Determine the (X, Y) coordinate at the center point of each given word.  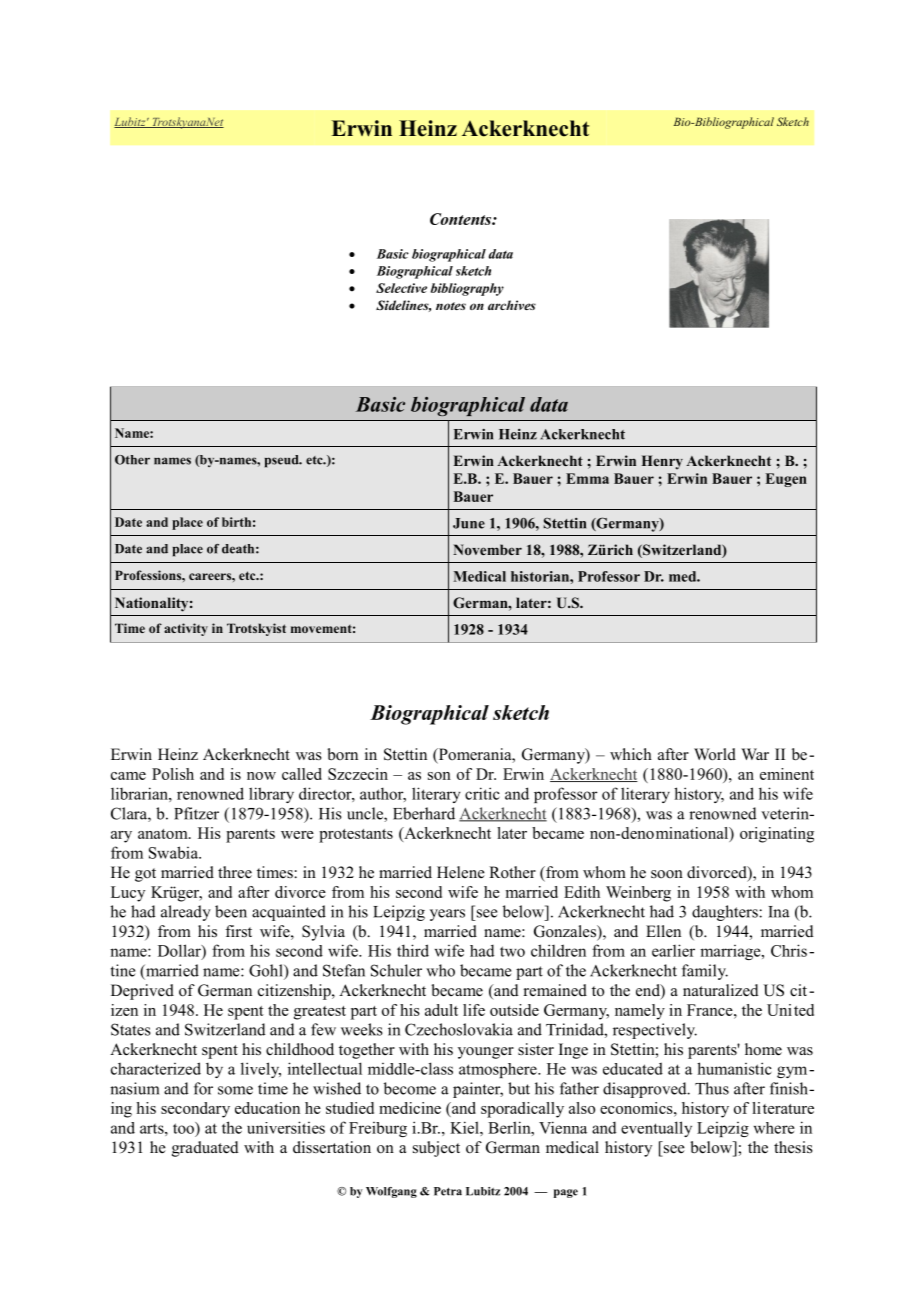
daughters (726, 913)
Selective (401, 288)
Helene (461, 872)
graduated (205, 1149)
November (487, 549)
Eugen (786, 480)
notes (451, 306)
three (235, 872)
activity (186, 629)
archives (512, 305)
